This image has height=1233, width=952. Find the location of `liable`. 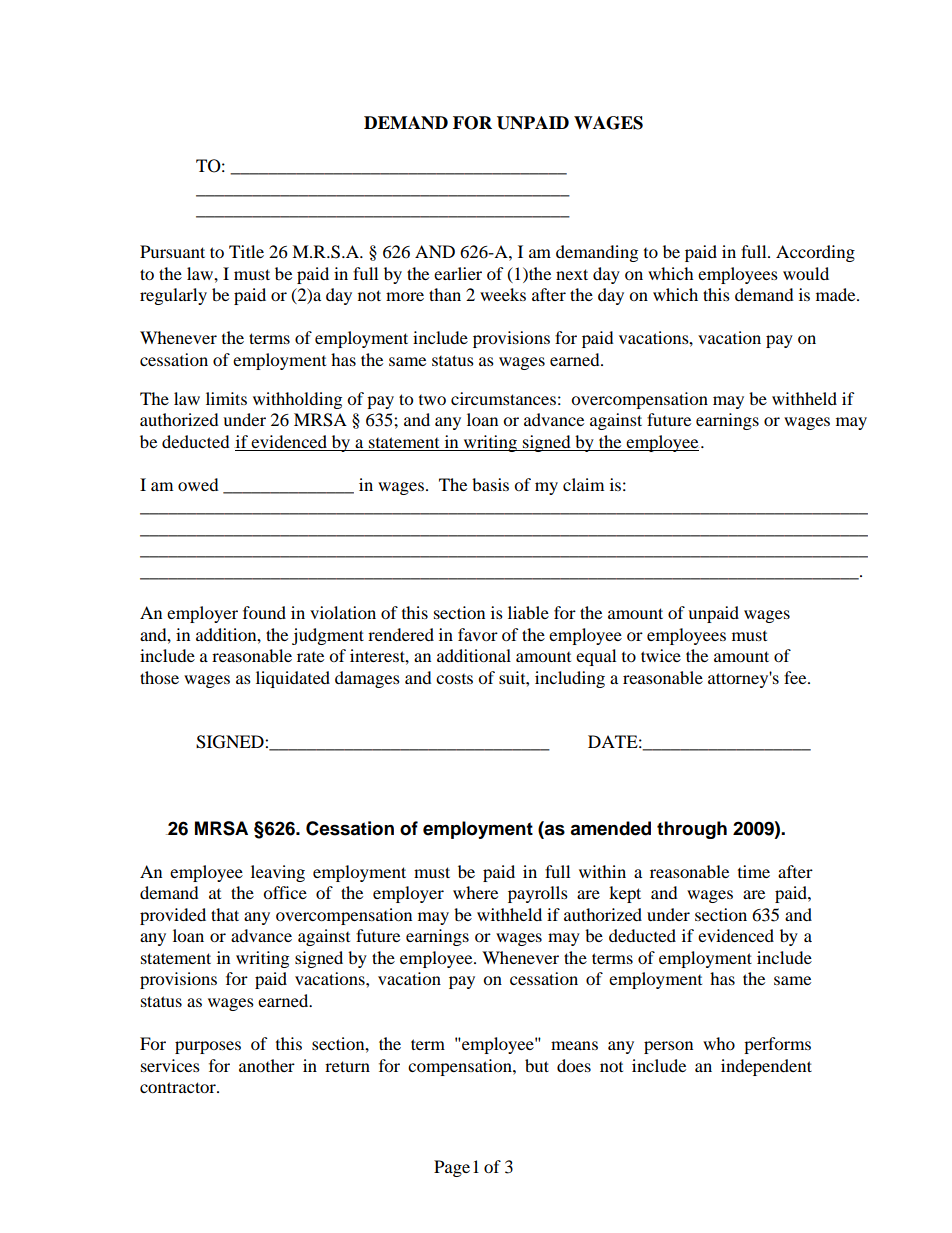

liable is located at coordinates (528, 612).
